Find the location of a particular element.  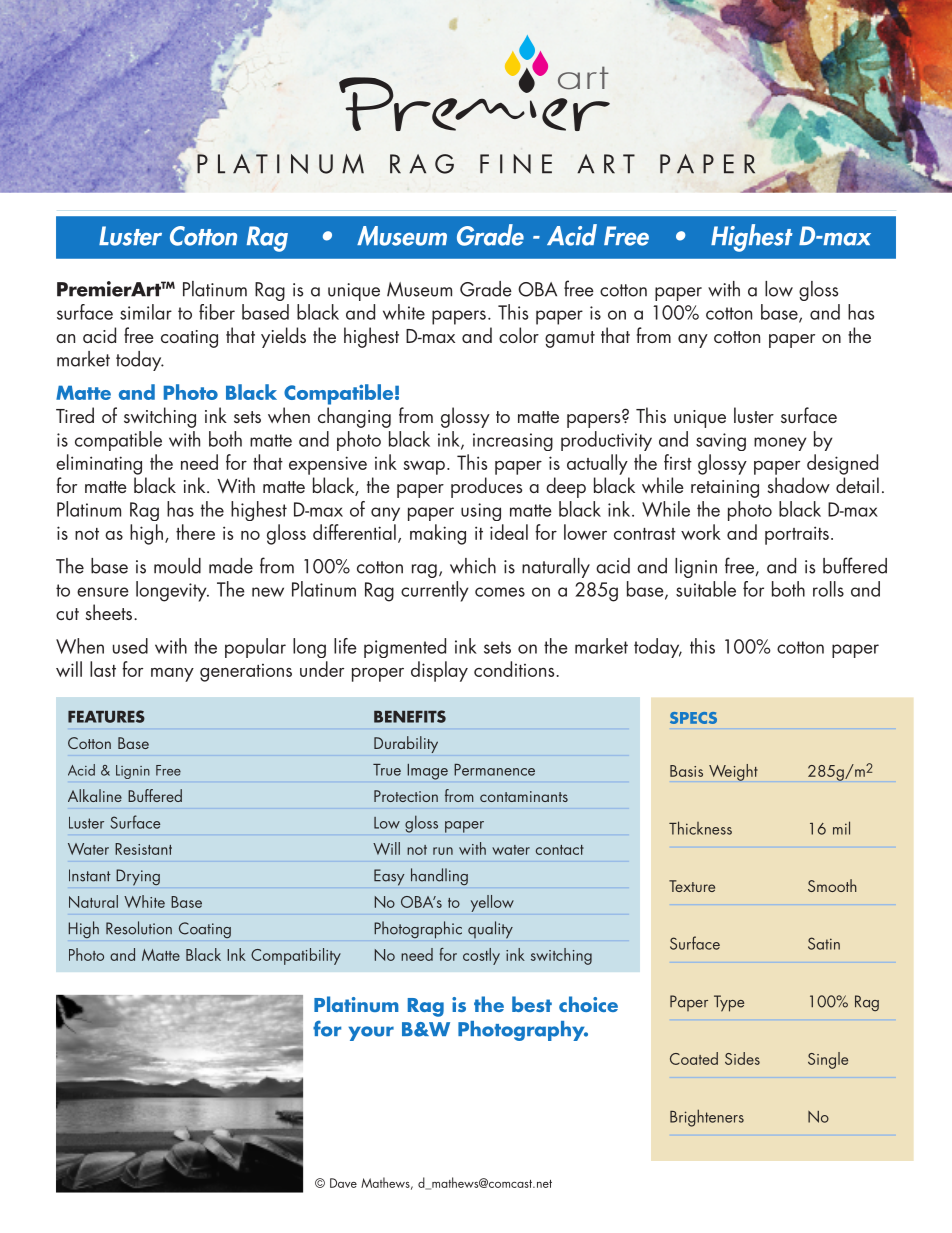

your is located at coordinates (371, 1033).
